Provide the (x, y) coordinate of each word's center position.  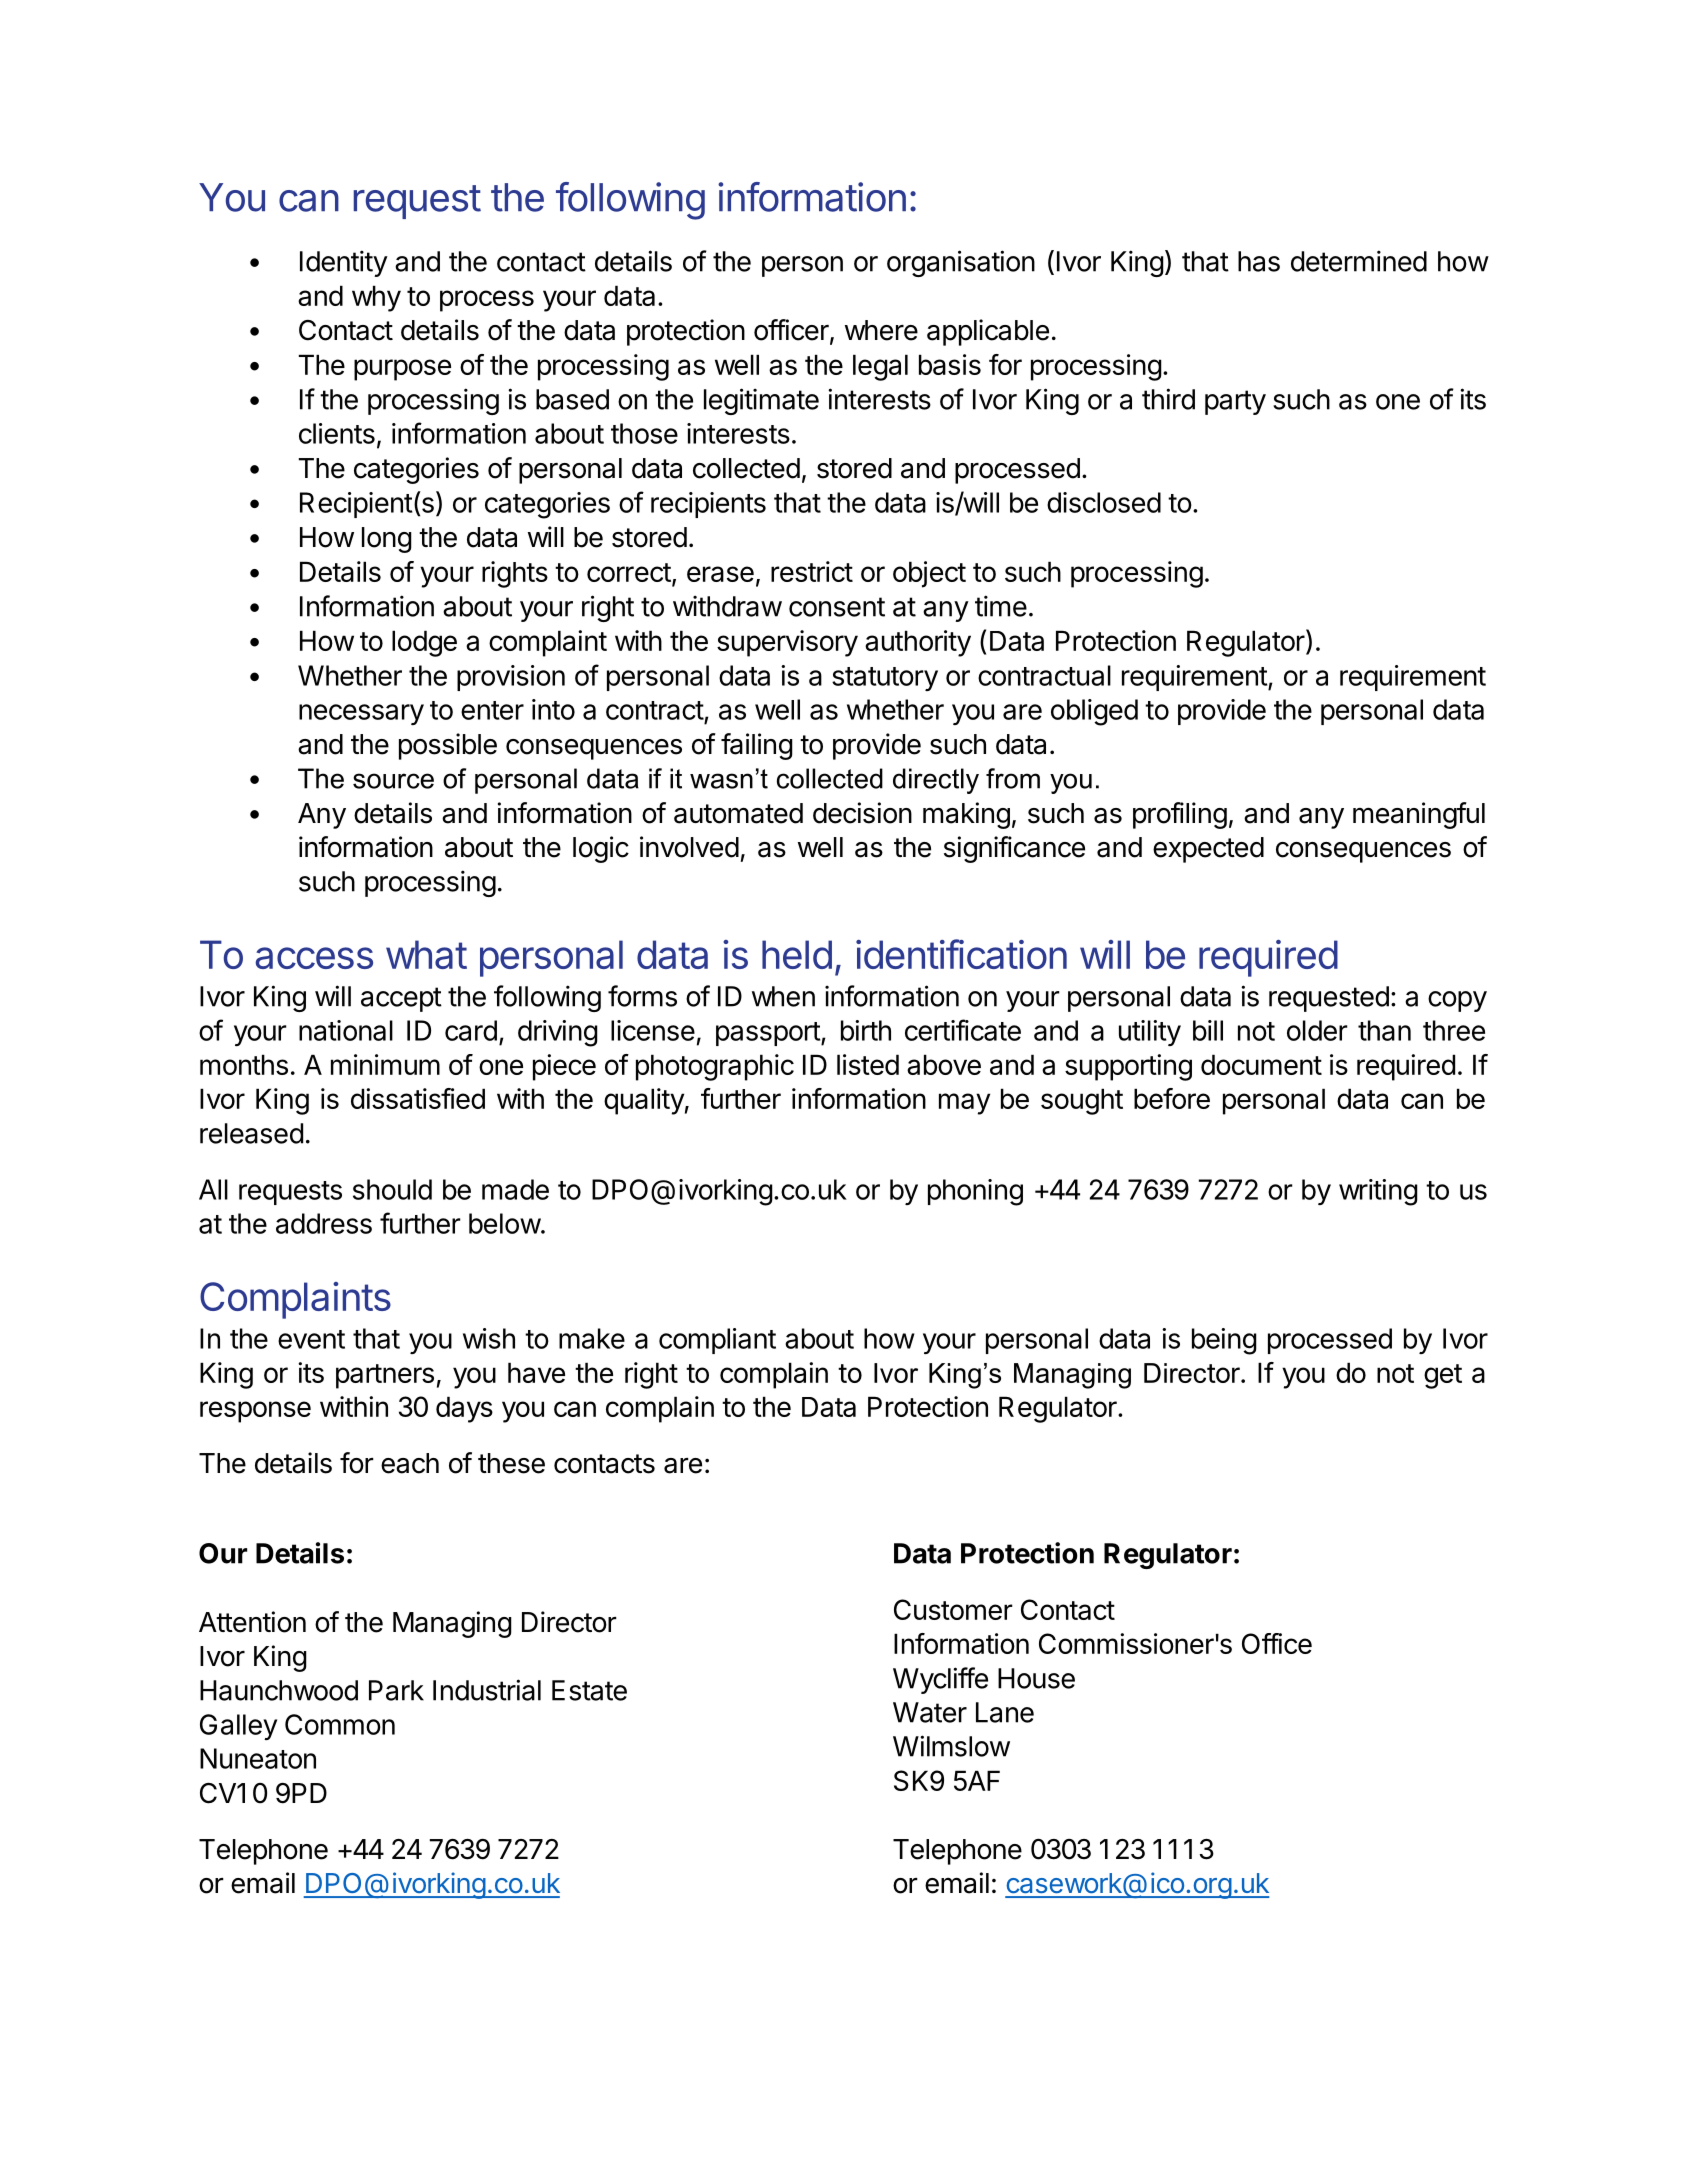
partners (385, 1376)
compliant (717, 1341)
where (881, 330)
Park (396, 1690)
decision (862, 813)
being (1224, 1341)
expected (1208, 850)
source (393, 781)
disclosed (1104, 502)
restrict (812, 571)
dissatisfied (418, 1098)
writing (1378, 1192)
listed (868, 1064)
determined (1359, 261)
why (376, 298)
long (387, 540)
